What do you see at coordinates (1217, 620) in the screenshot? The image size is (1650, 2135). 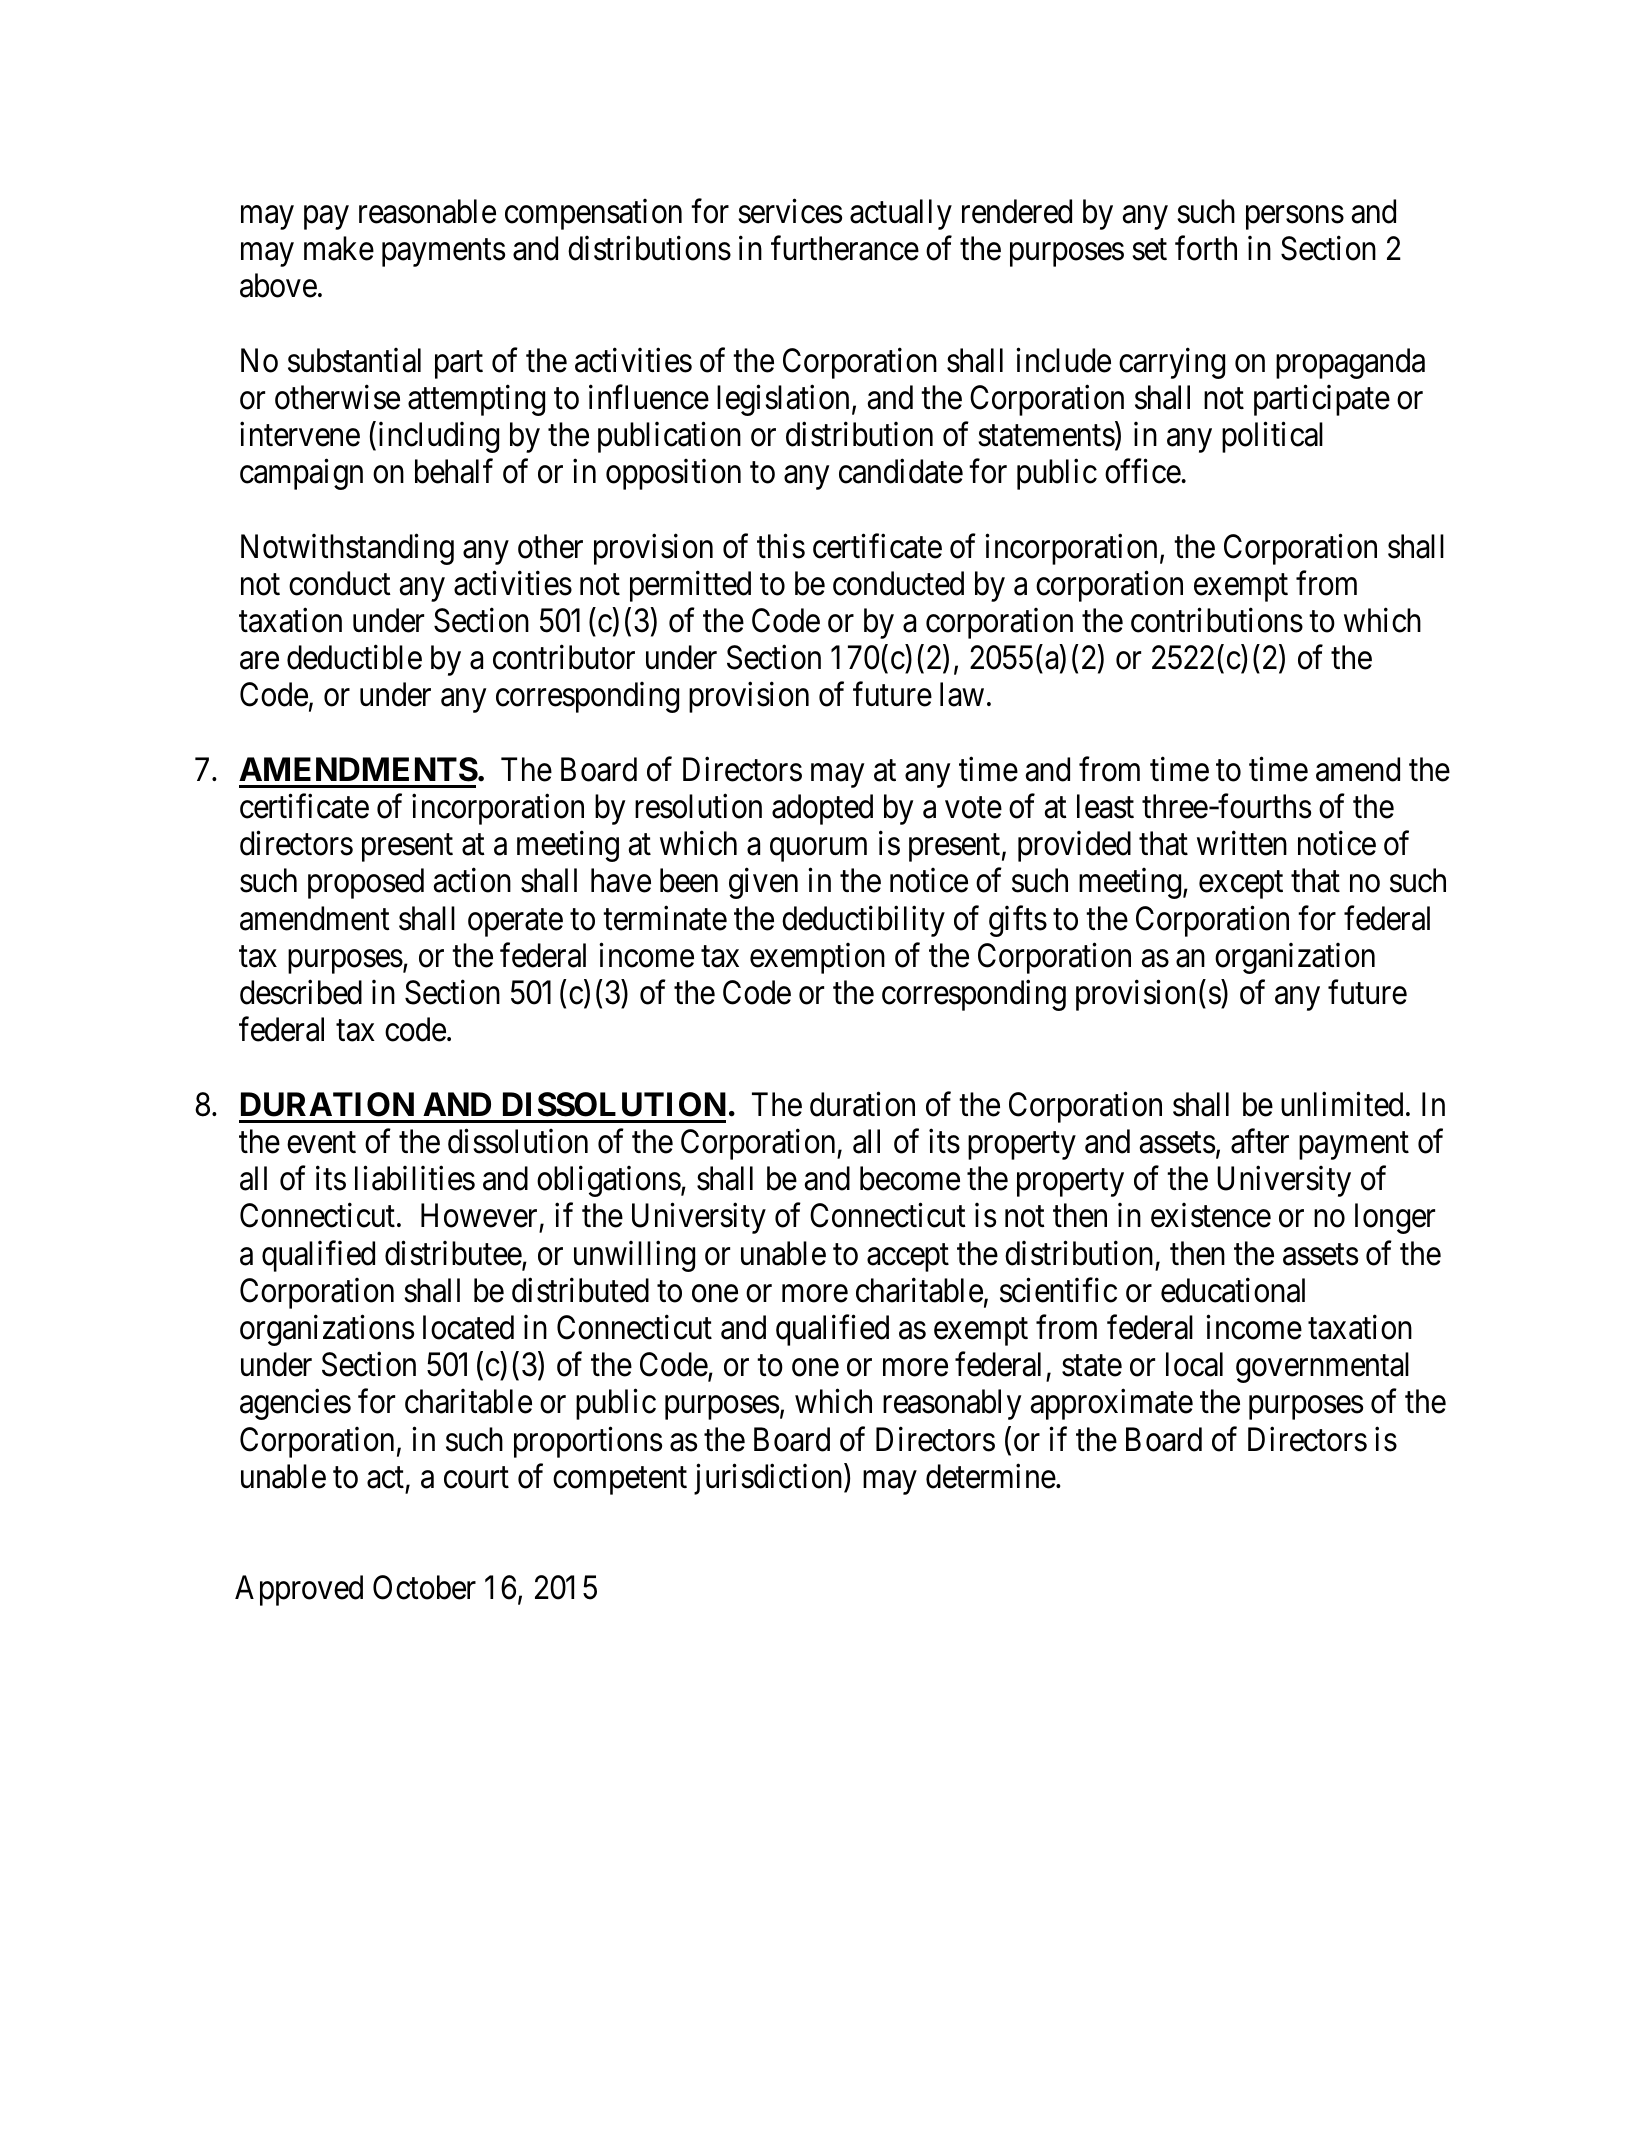 I see `contributions` at bounding box center [1217, 620].
